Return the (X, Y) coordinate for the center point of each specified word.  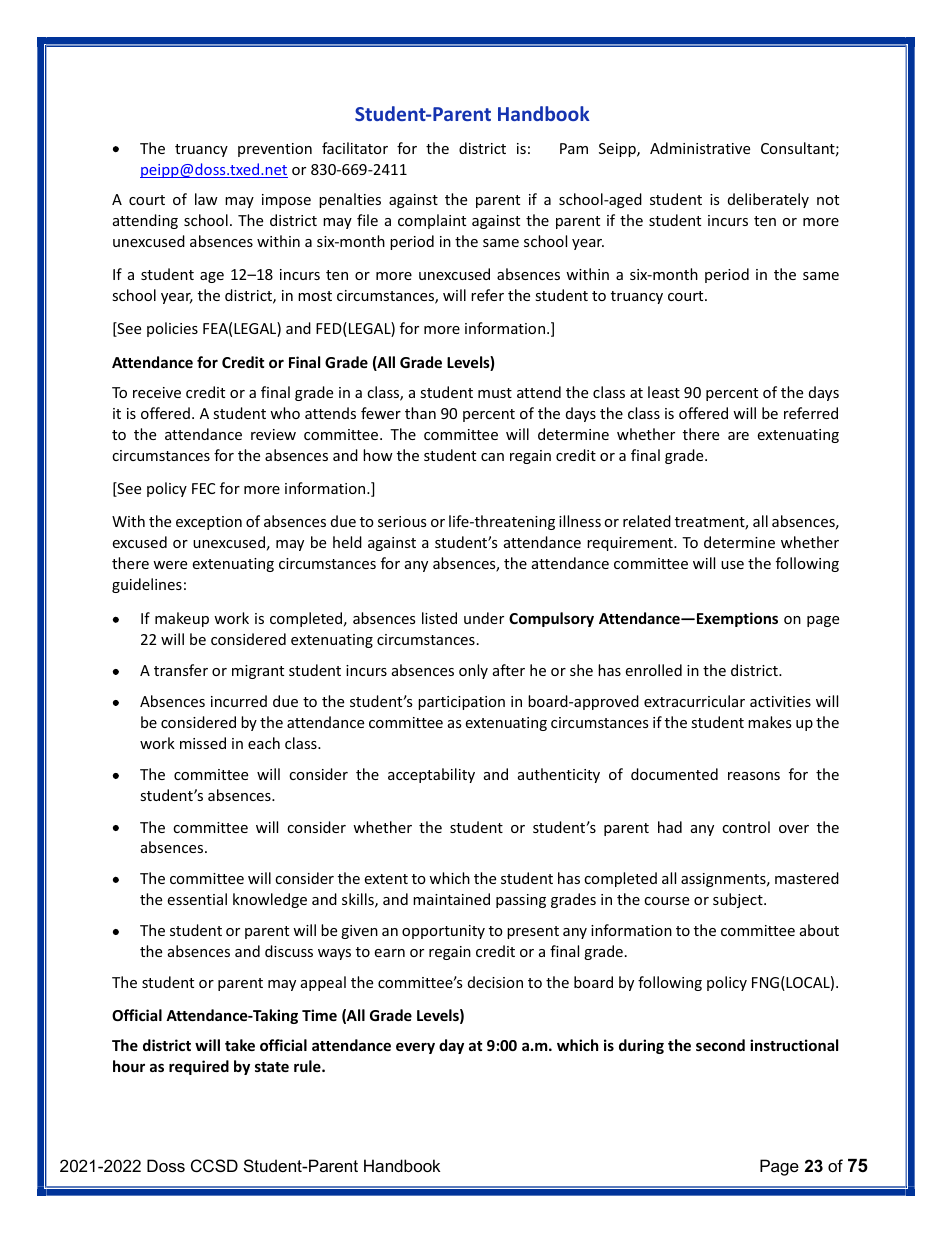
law (206, 199)
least (664, 392)
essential (197, 899)
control (746, 827)
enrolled (654, 670)
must (495, 393)
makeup (182, 619)
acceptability (431, 775)
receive (157, 392)
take (240, 1045)
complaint (432, 221)
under (484, 618)
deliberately (768, 200)
